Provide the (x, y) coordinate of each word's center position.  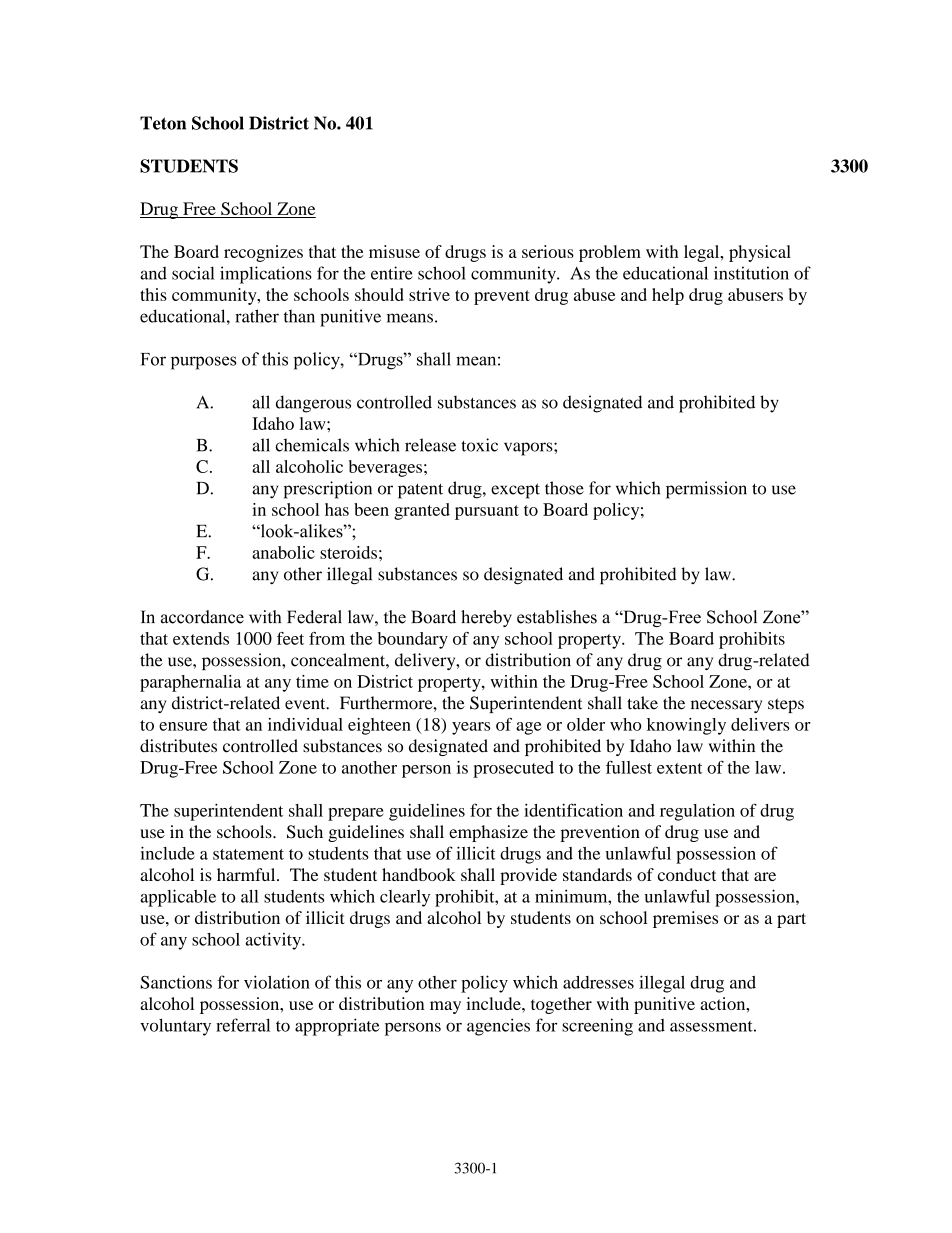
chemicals (312, 445)
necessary (726, 706)
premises (685, 919)
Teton (163, 123)
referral (243, 1025)
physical (760, 253)
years (471, 728)
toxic (479, 445)
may (445, 1007)
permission (706, 490)
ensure (183, 726)
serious (548, 251)
